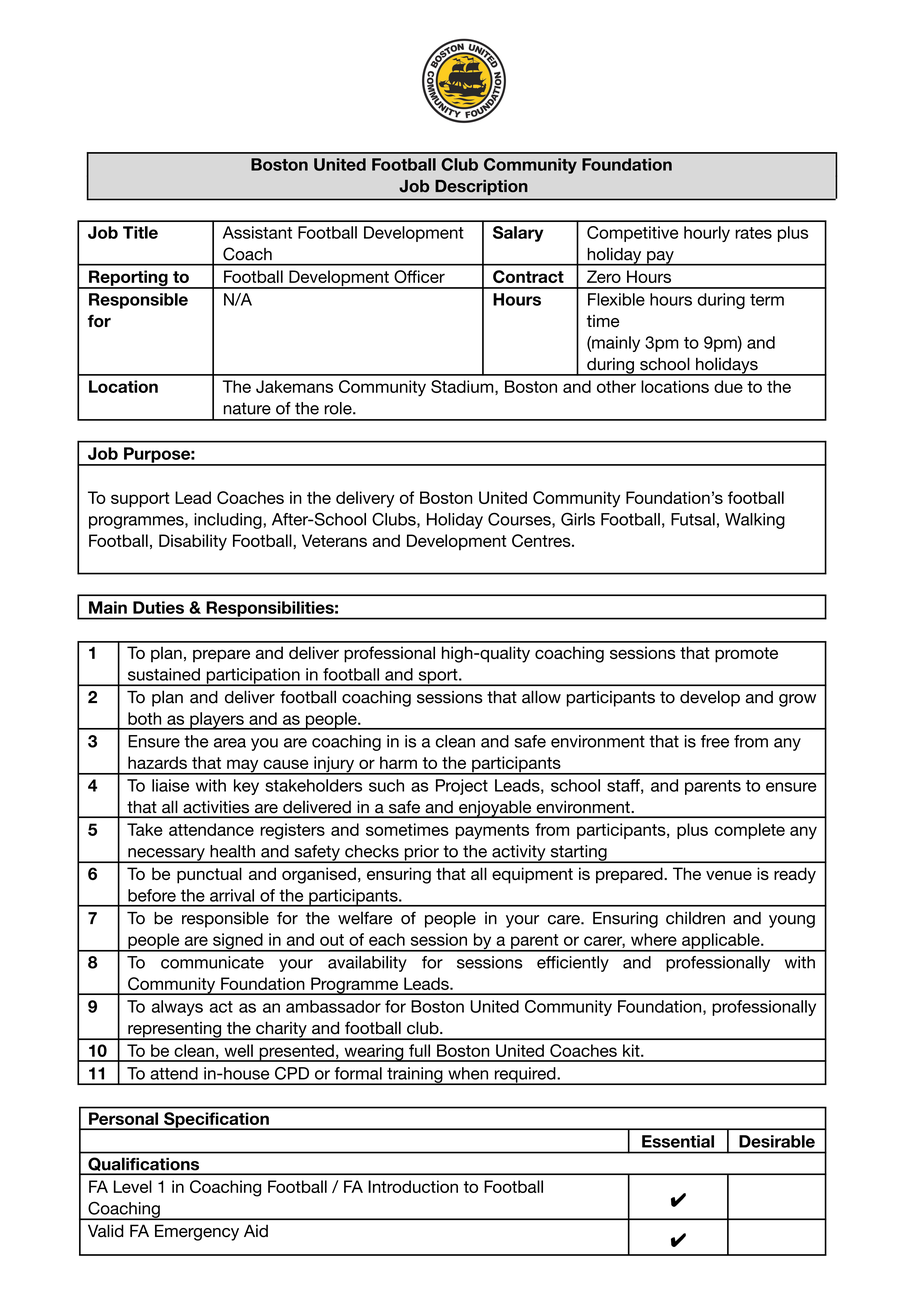 Image resolution: width=924 pixels, height=1307 pixels. I want to click on communicate, so click(212, 962).
